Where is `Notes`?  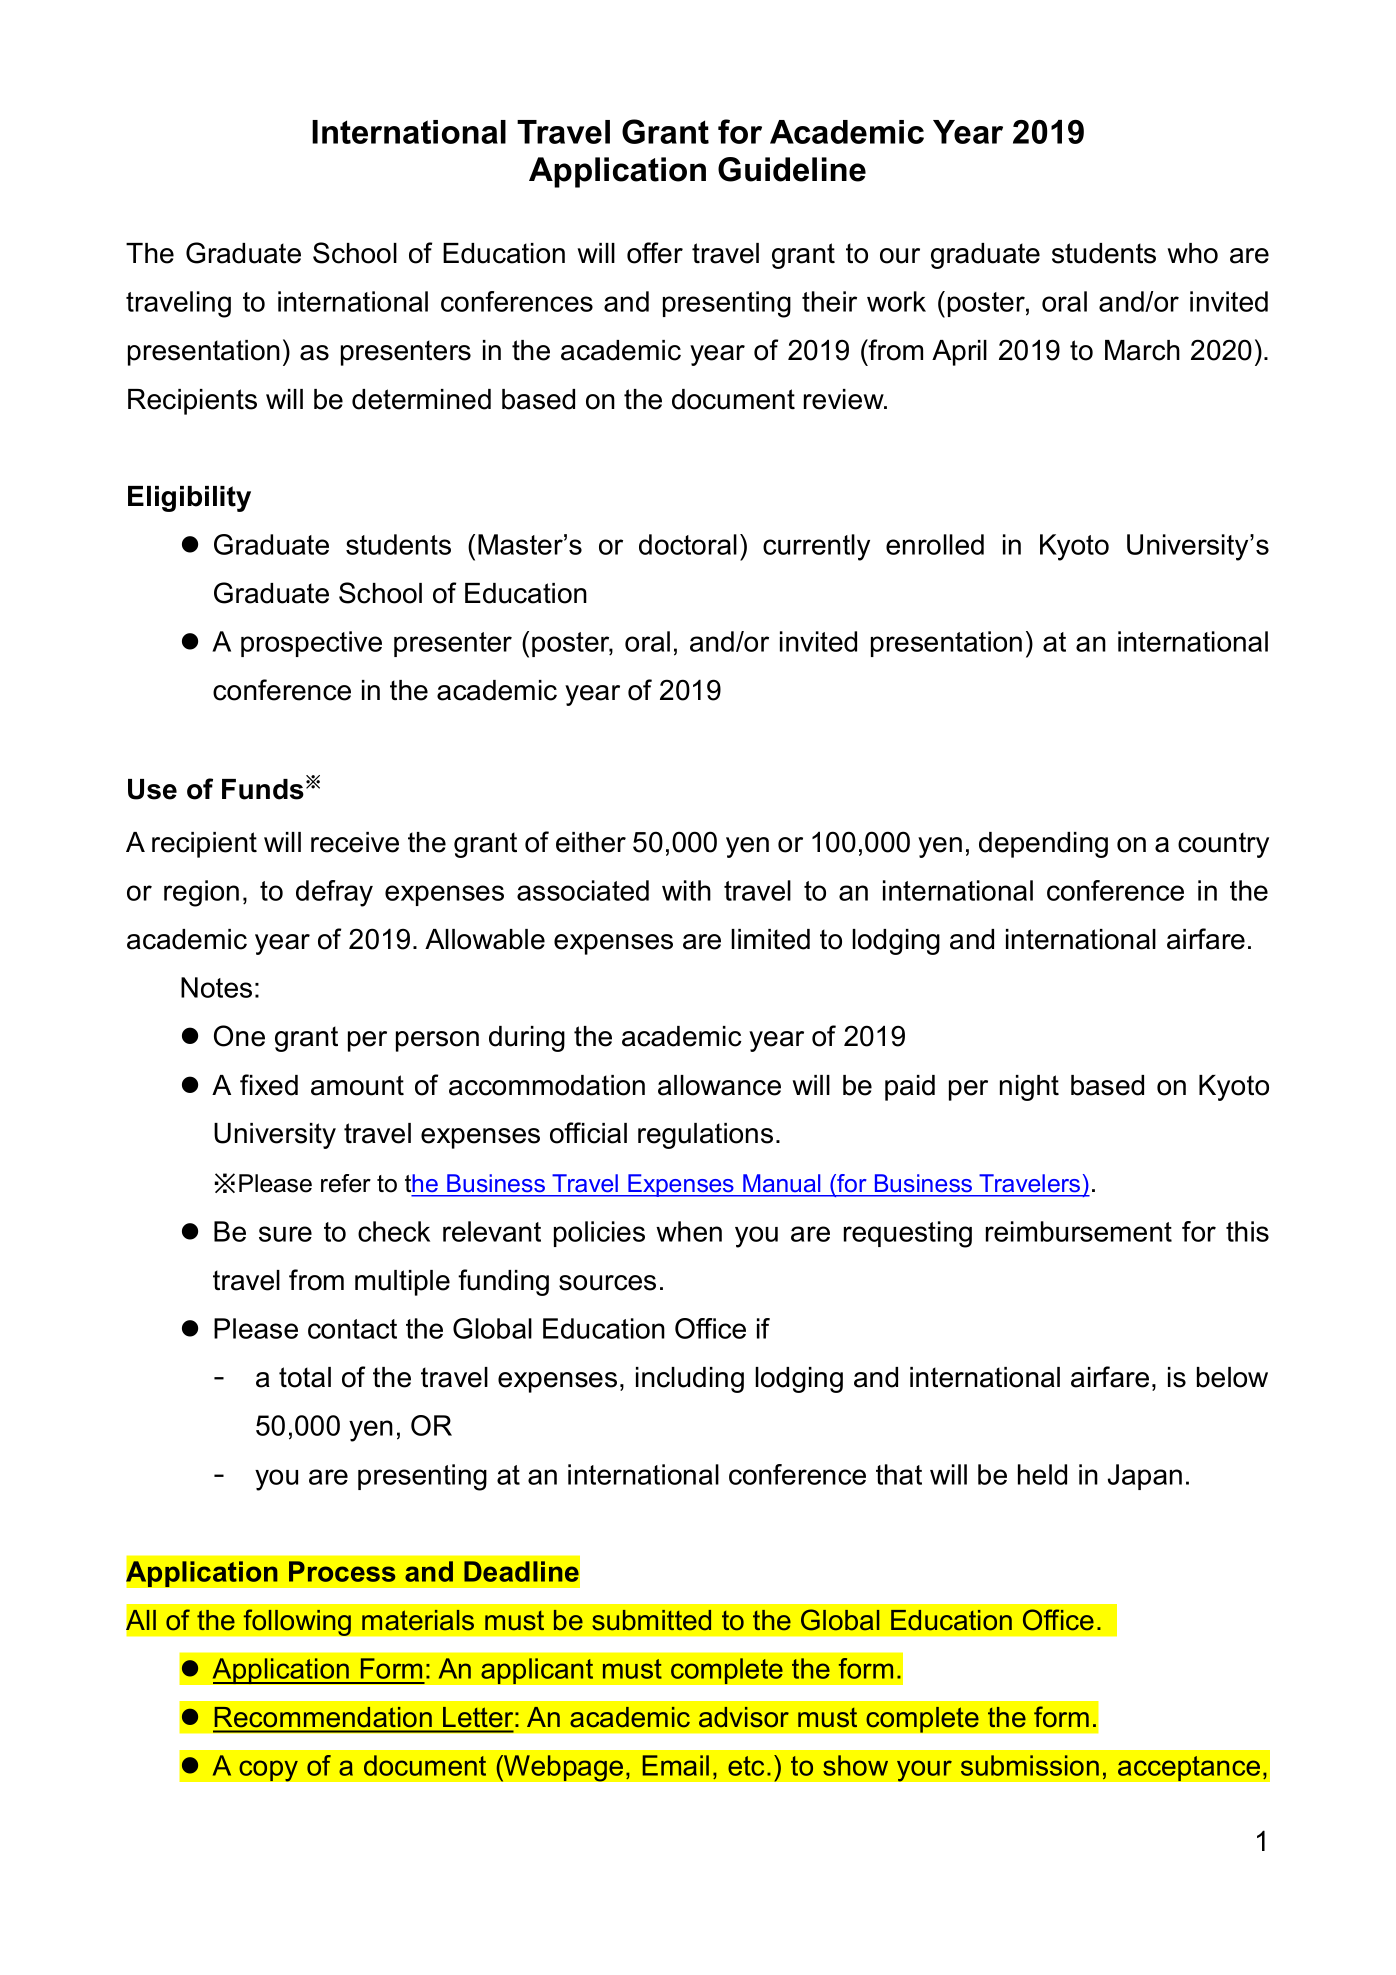
Notes is located at coordinates (216, 987).
